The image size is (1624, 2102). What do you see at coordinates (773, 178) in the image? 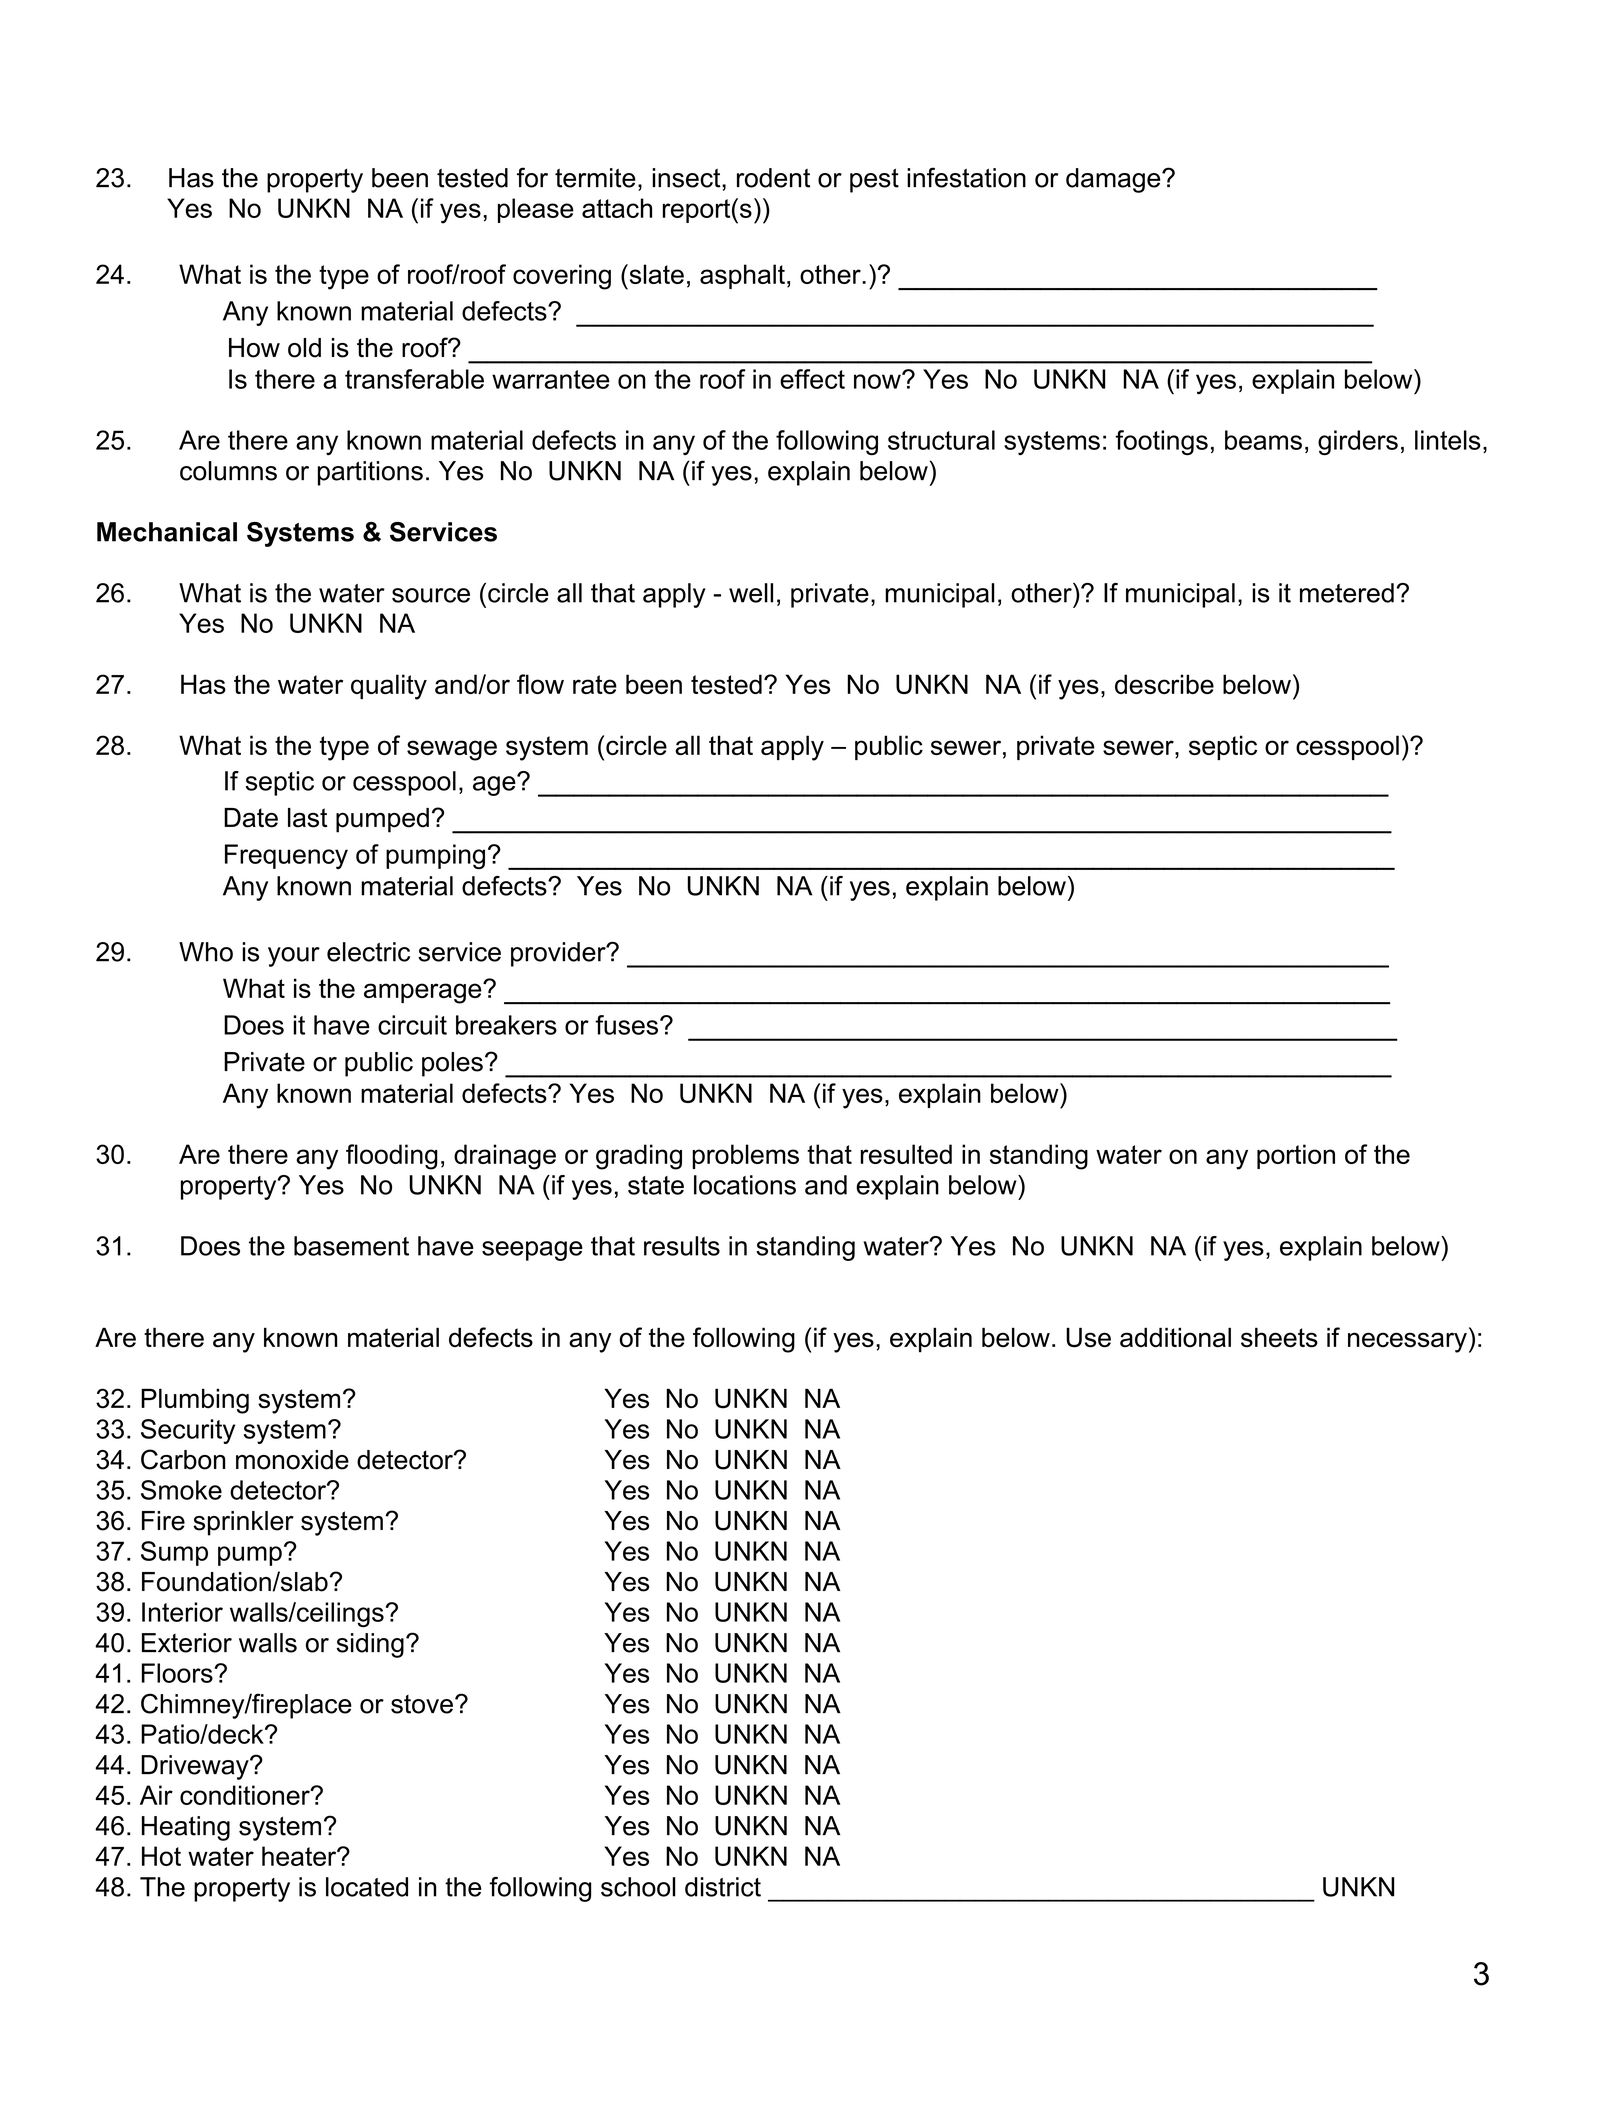
I see `rodent` at bounding box center [773, 178].
